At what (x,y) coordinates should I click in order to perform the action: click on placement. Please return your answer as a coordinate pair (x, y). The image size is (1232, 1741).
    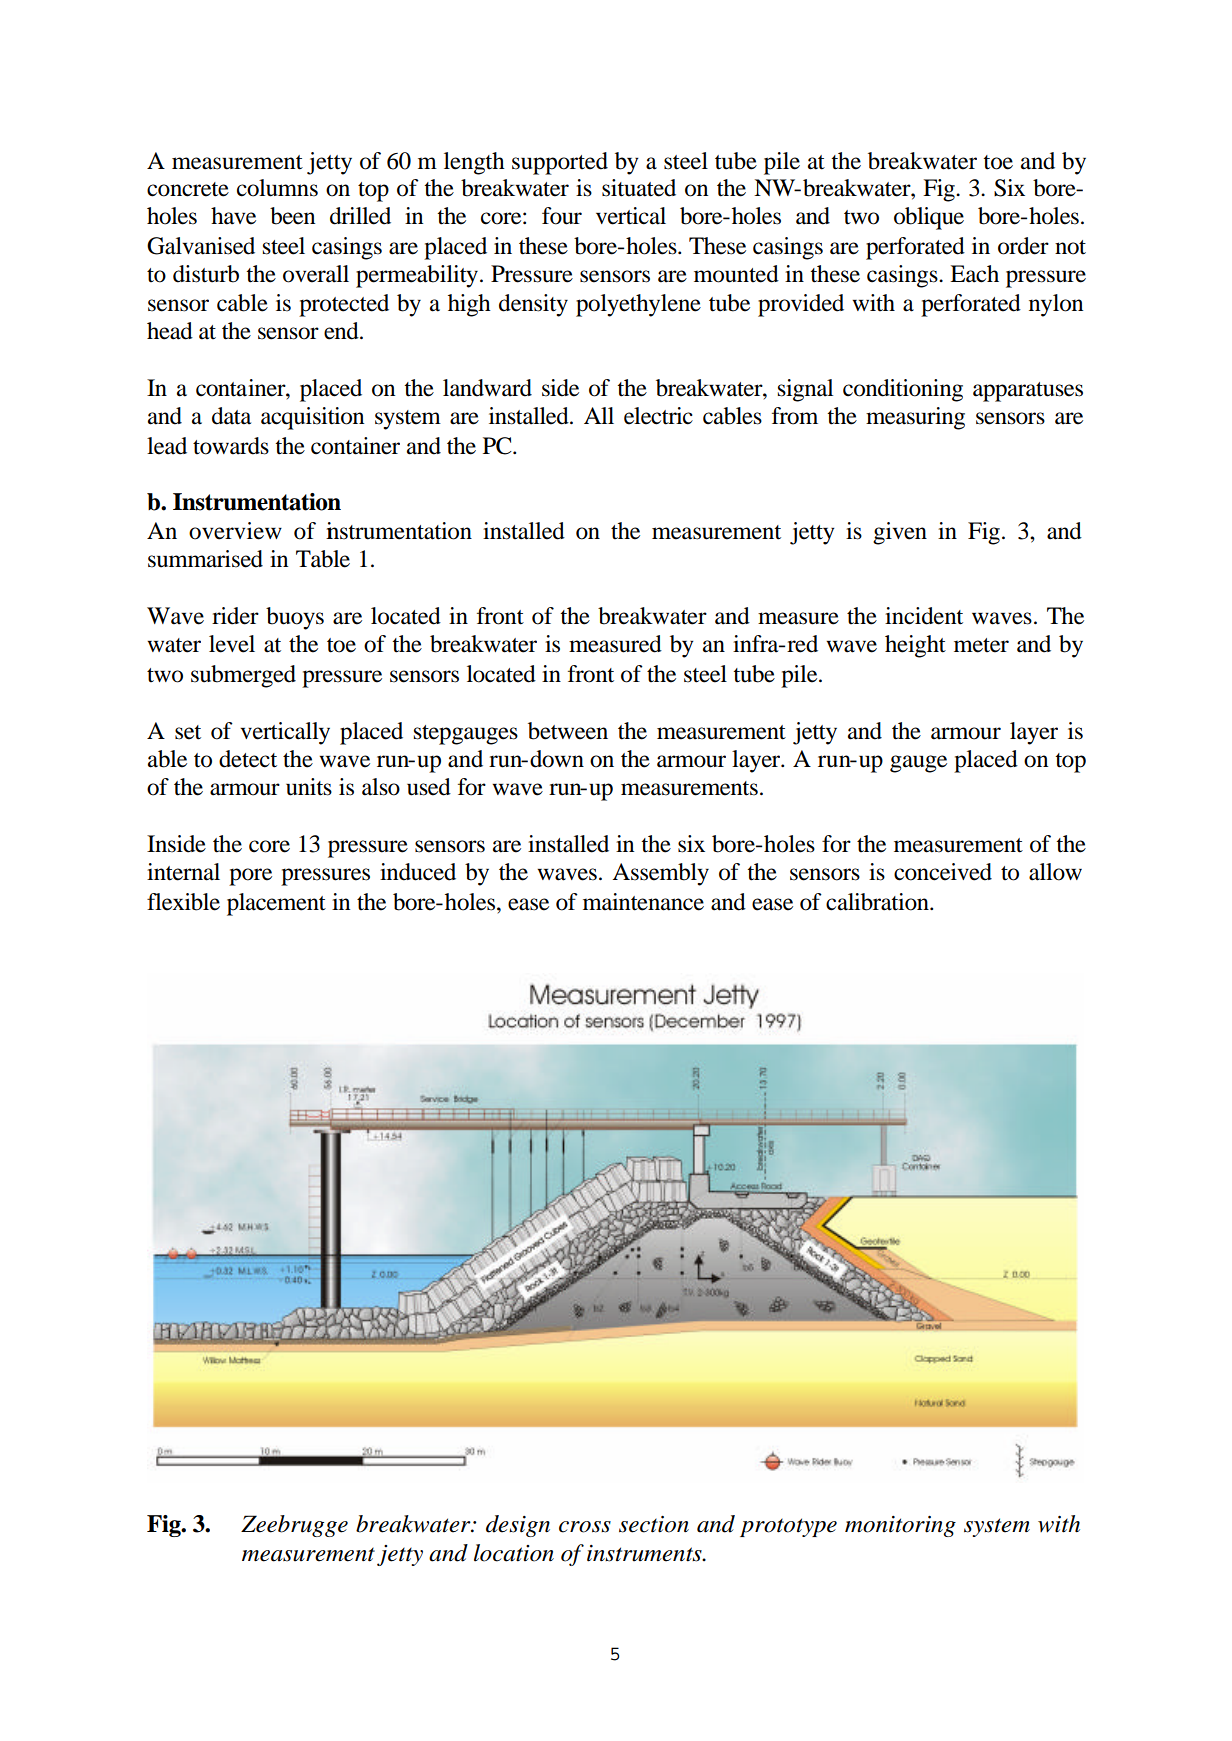
    Looking at the image, I should click on (276, 904).
